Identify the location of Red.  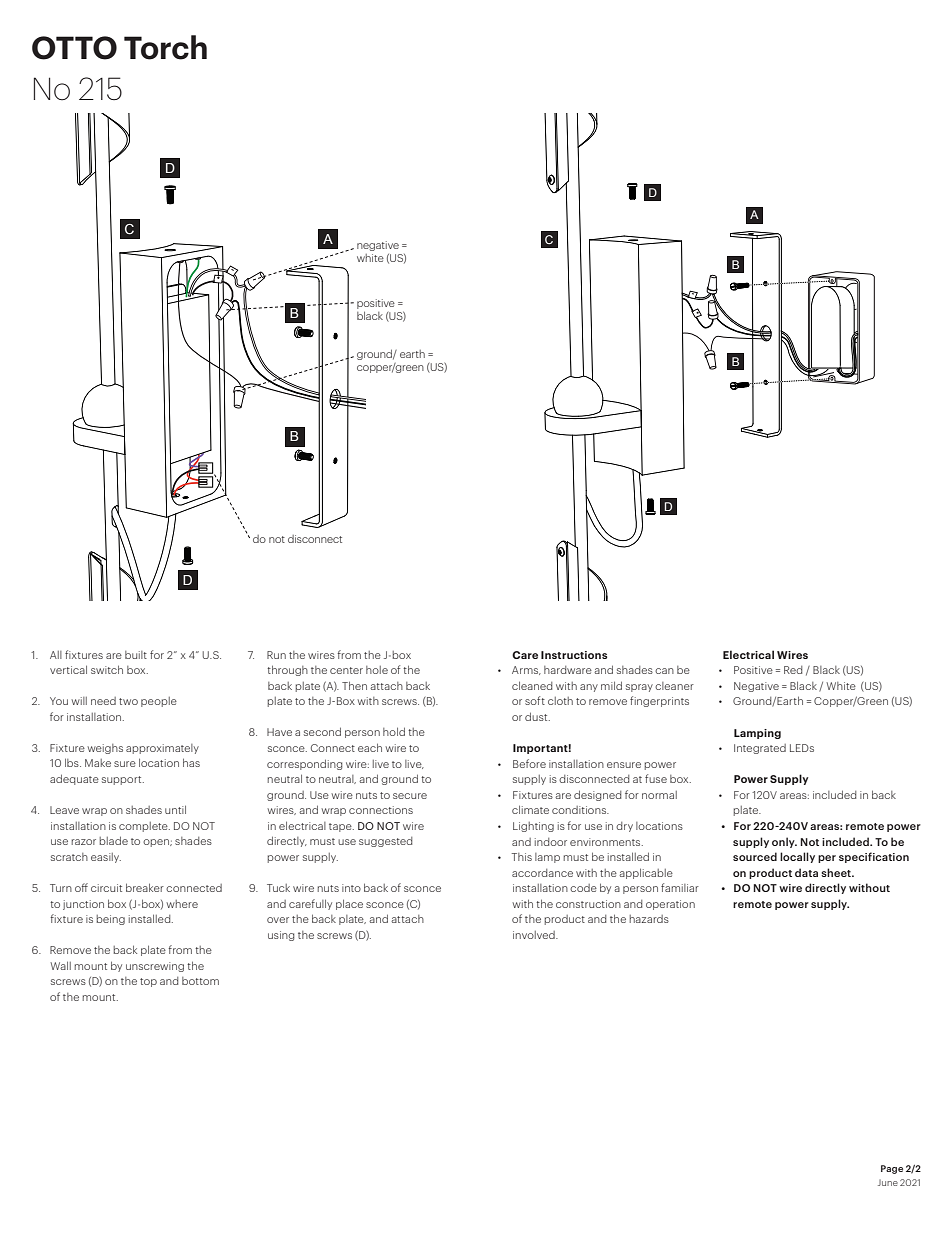
(793, 670).
